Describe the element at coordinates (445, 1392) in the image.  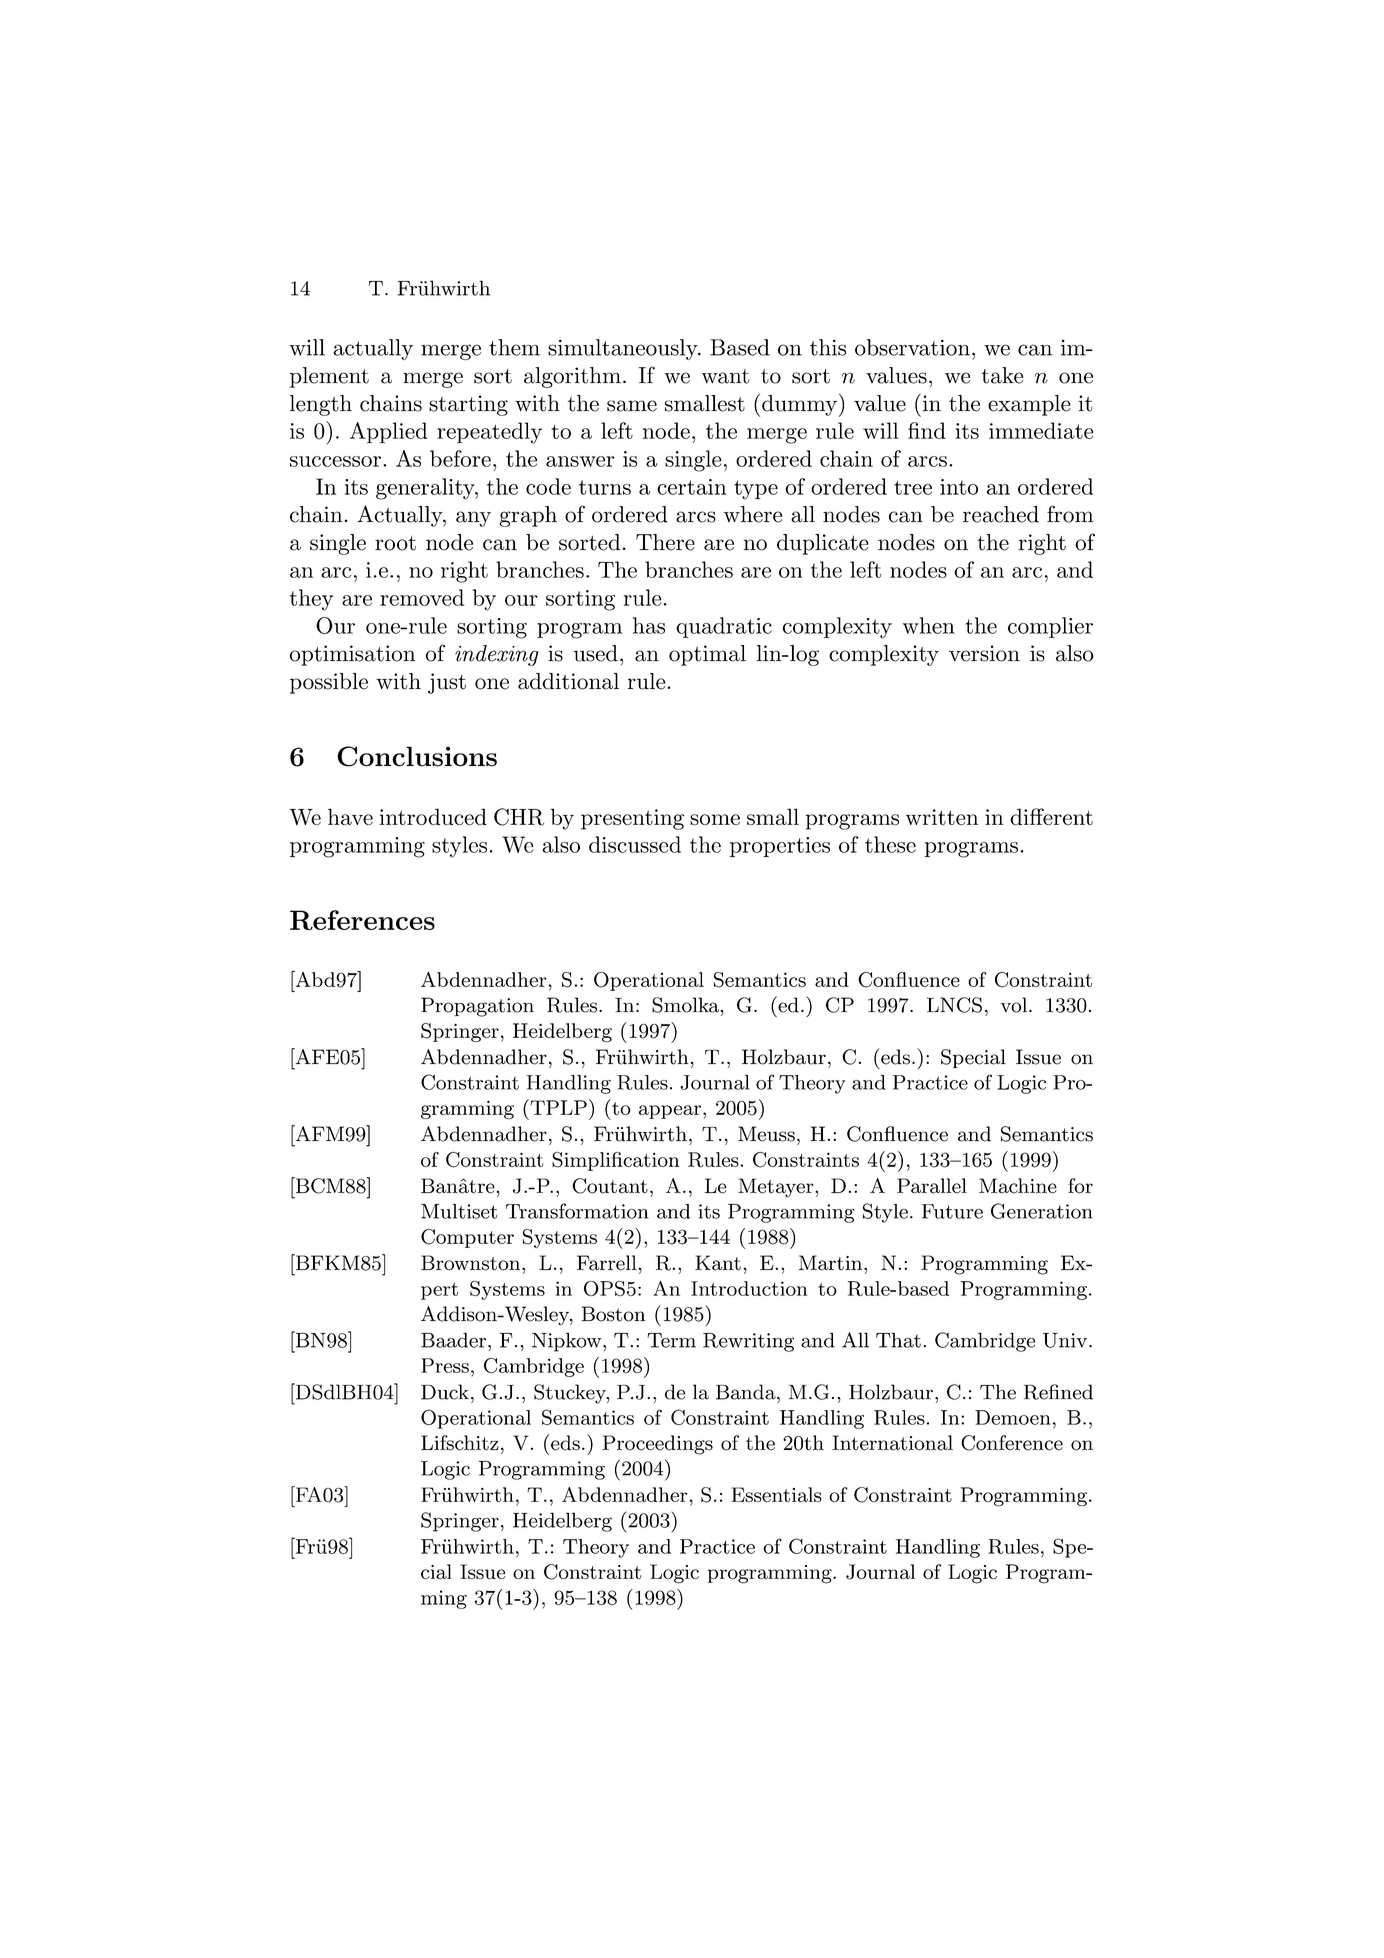
I see `Duck` at that location.
